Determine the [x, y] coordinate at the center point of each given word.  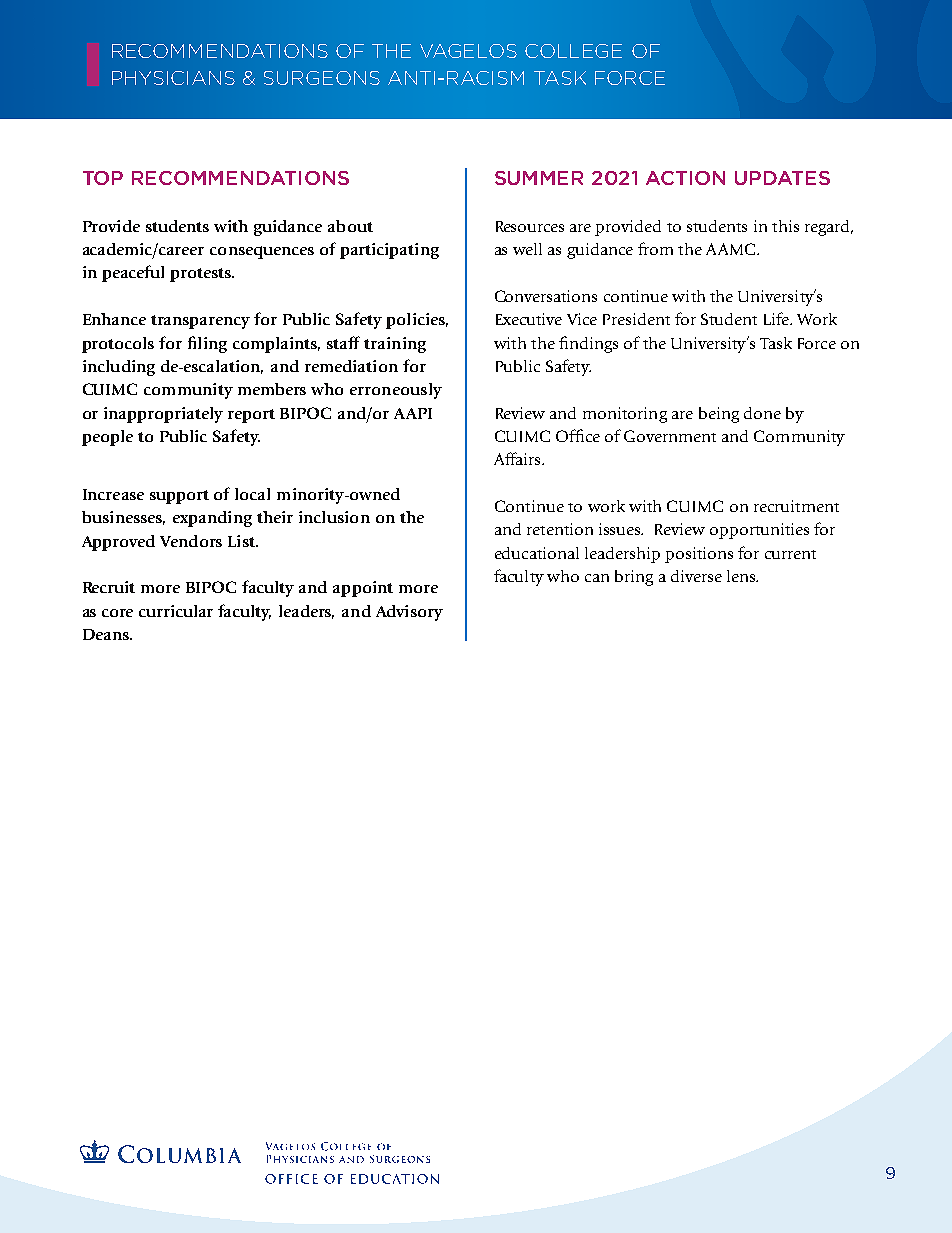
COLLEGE [573, 51]
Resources [530, 226]
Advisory [409, 613]
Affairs [518, 458]
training [395, 345]
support [179, 497]
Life [778, 318]
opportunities [759, 531]
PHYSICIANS [173, 78]
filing [207, 344]
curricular [176, 611]
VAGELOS [468, 51]
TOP [103, 178]
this [785, 226]
